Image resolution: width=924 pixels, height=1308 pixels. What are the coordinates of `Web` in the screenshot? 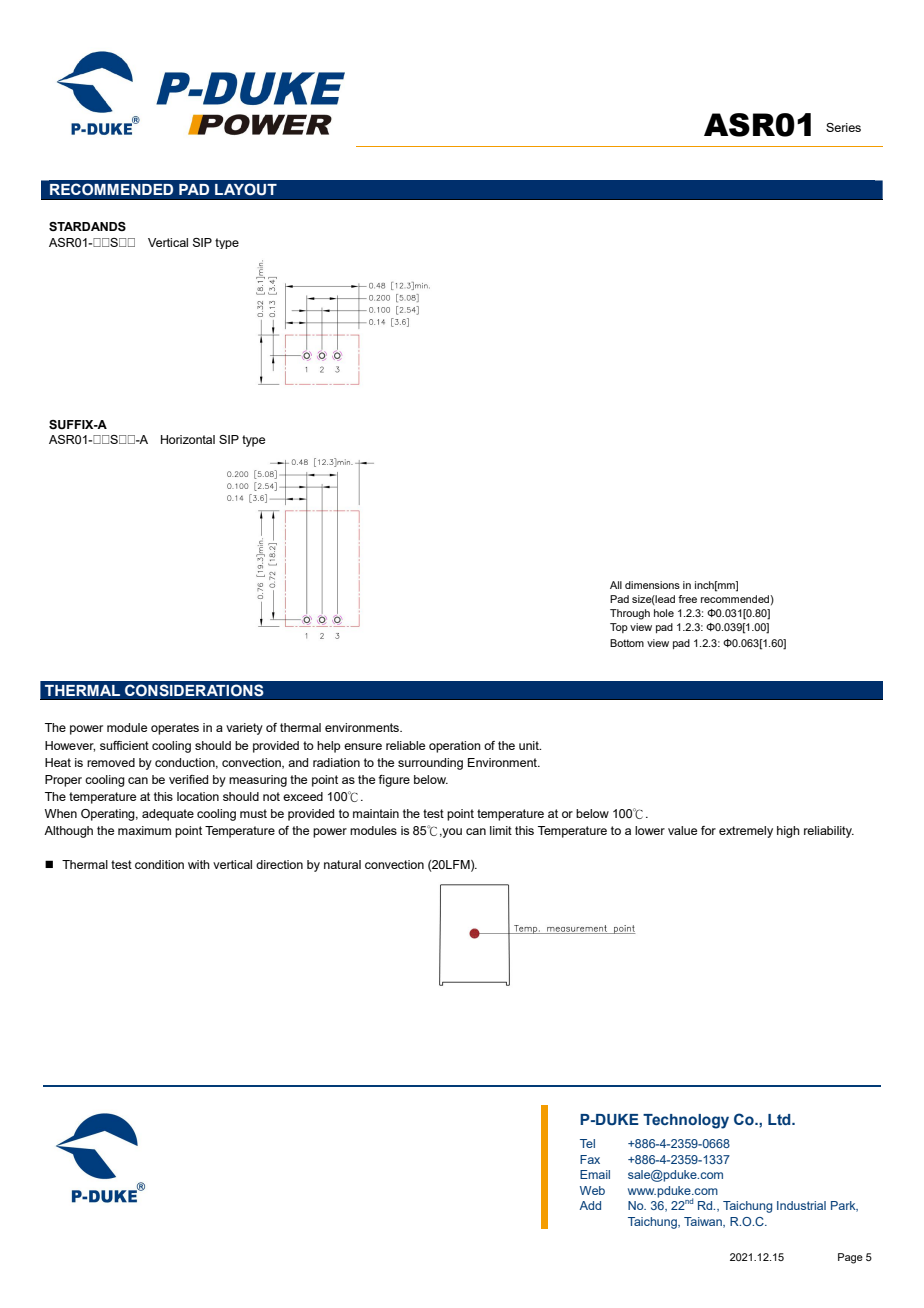 It's located at (592, 1190).
